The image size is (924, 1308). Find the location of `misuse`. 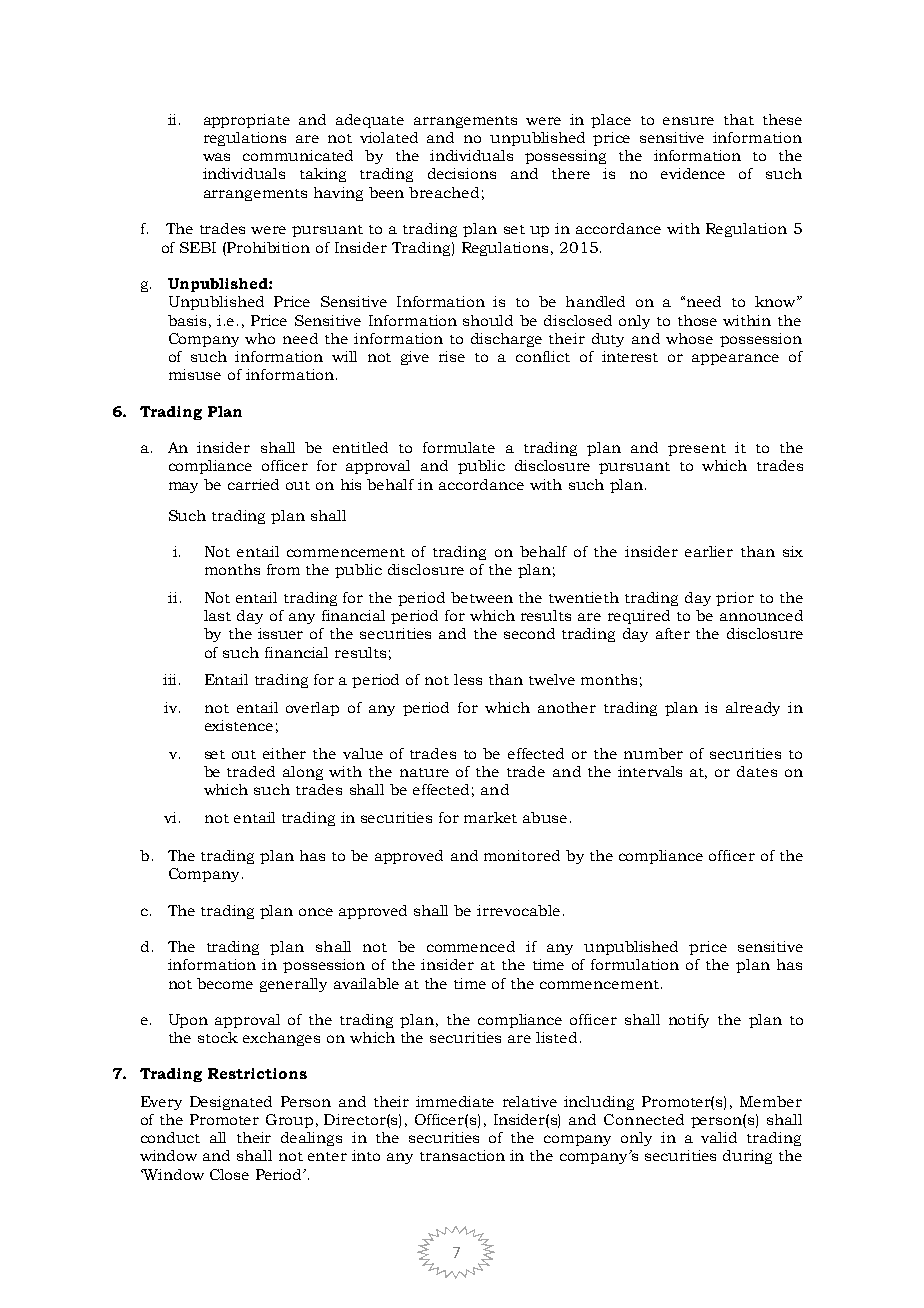

misuse is located at coordinates (195, 374).
